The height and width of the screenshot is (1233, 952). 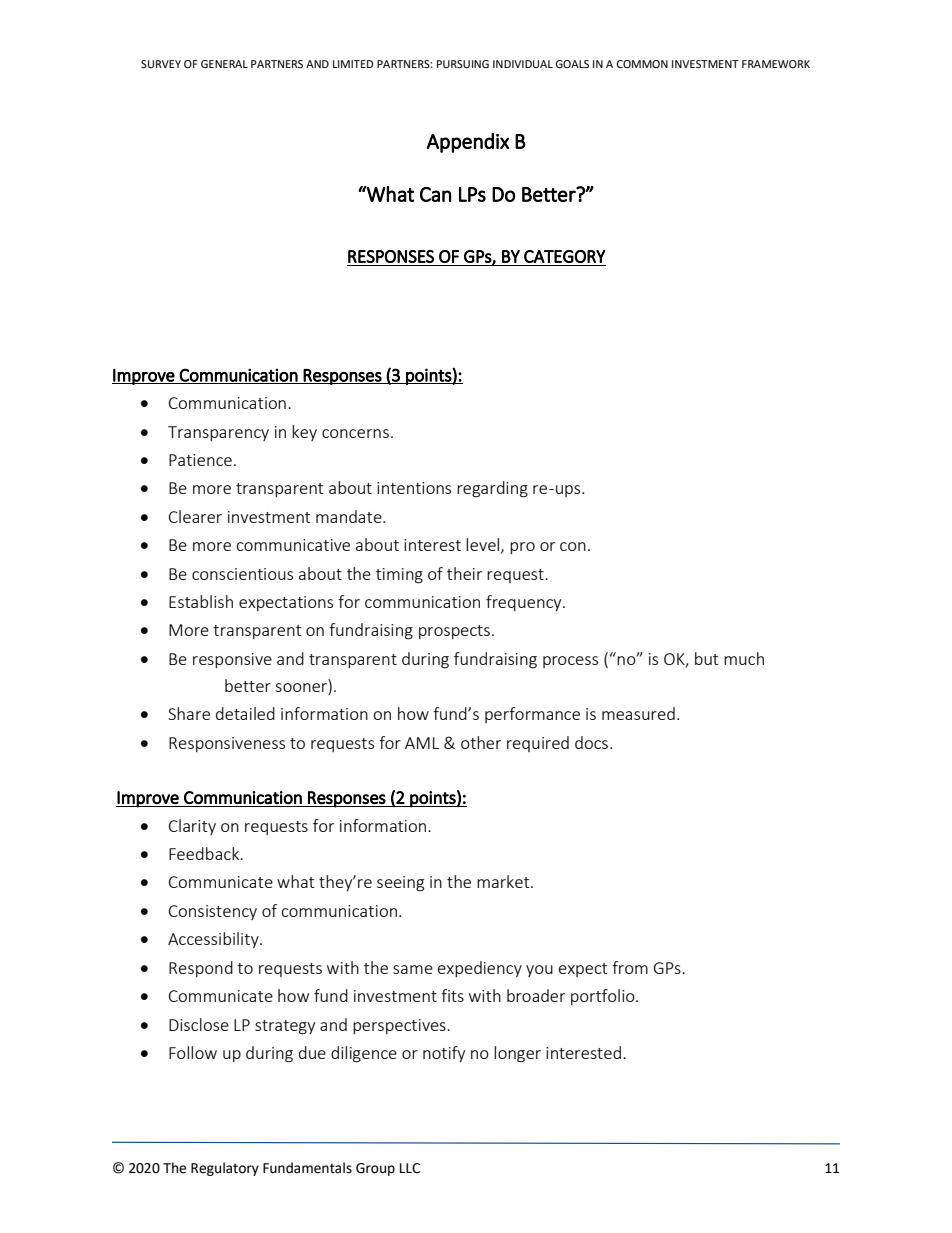 What do you see at coordinates (642, 64) in the screenshot?
I see `COMMON` at bounding box center [642, 64].
